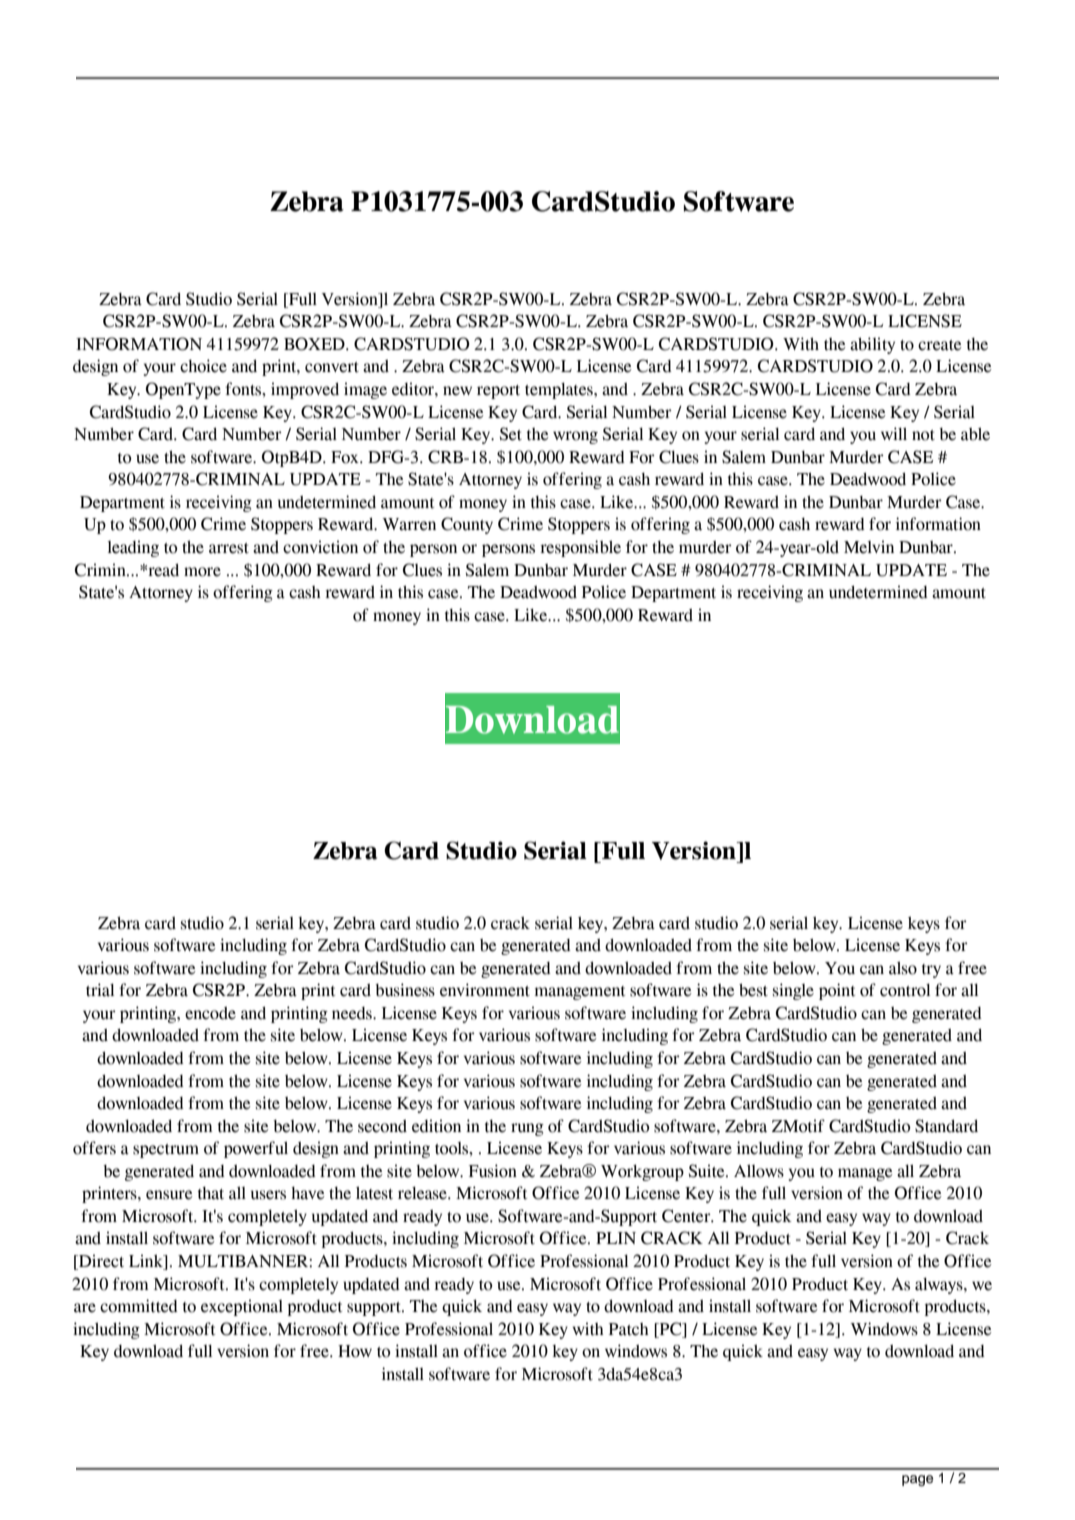 The image size is (1075, 1520). What do you see at coordinates (869, 547) in the screenshot?
I see `Melvin` at bounding box center [869, 547].
